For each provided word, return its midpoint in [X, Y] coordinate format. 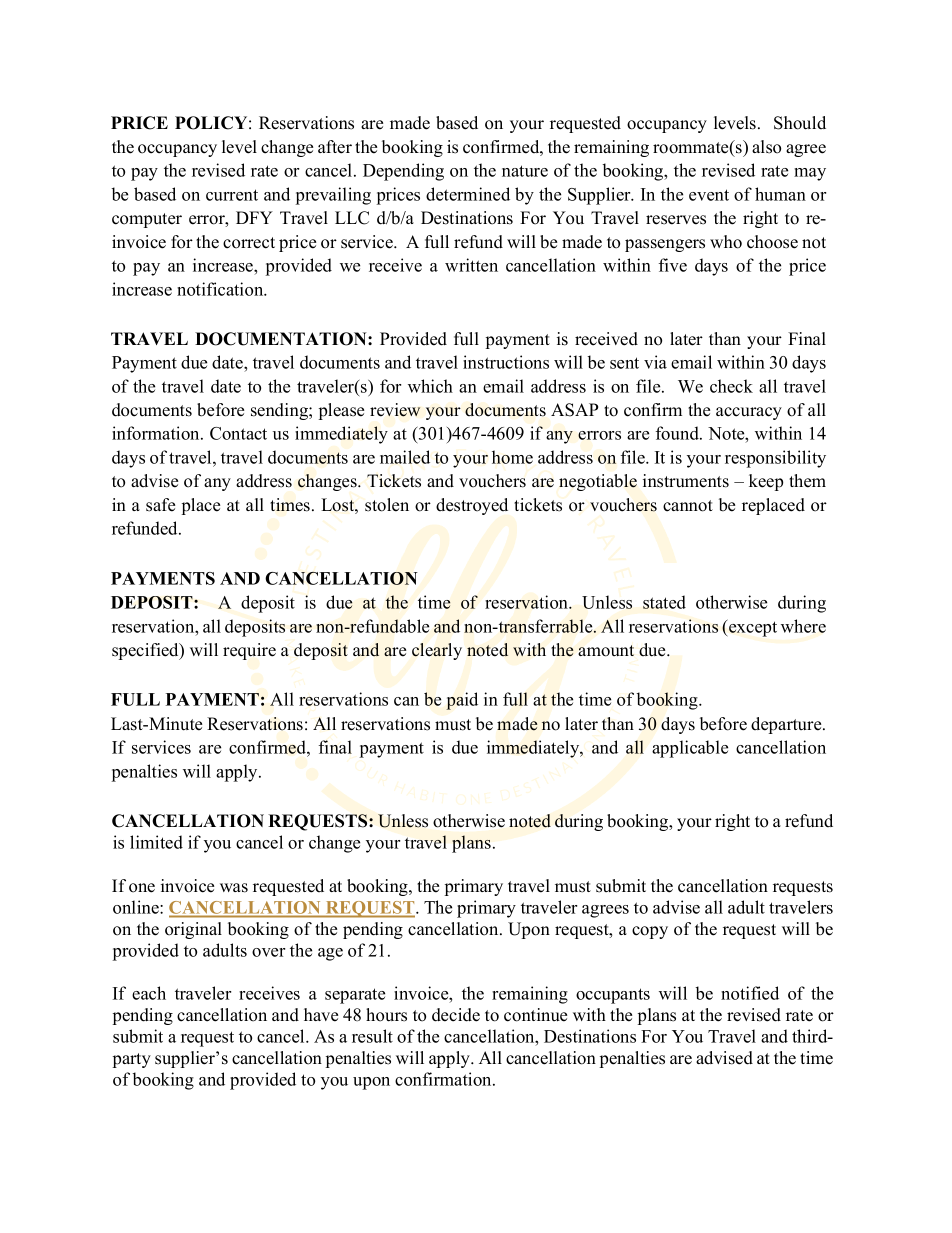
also [766, 147]
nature [525, 171]
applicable [690, 749]
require [249, 651]
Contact [238, 433]
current [232, 195]
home [512, 457]
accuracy [749, 413]
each [149, 993]
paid [462, 701]
